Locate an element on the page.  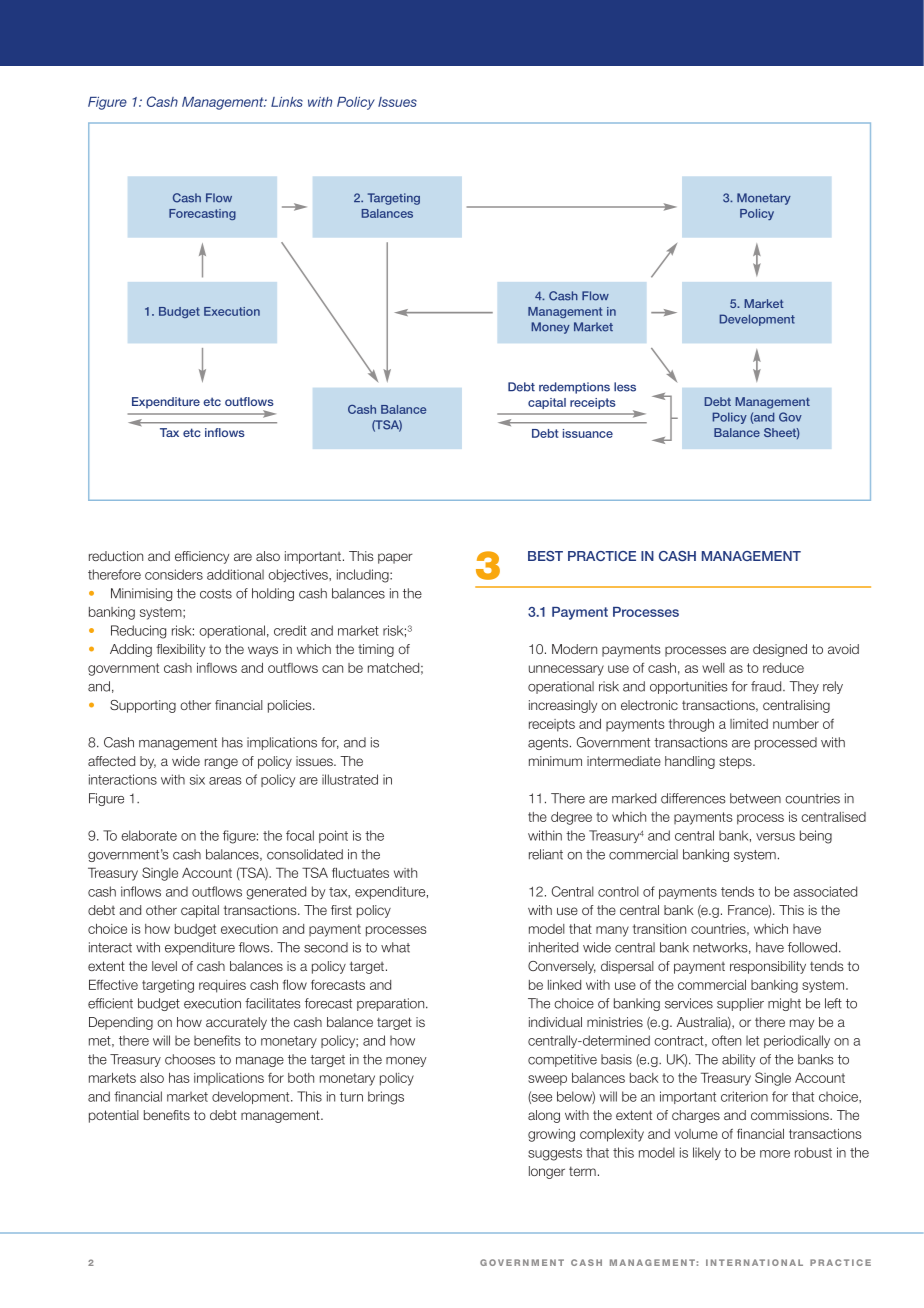
Modern is located at coordinates (574, 649).
